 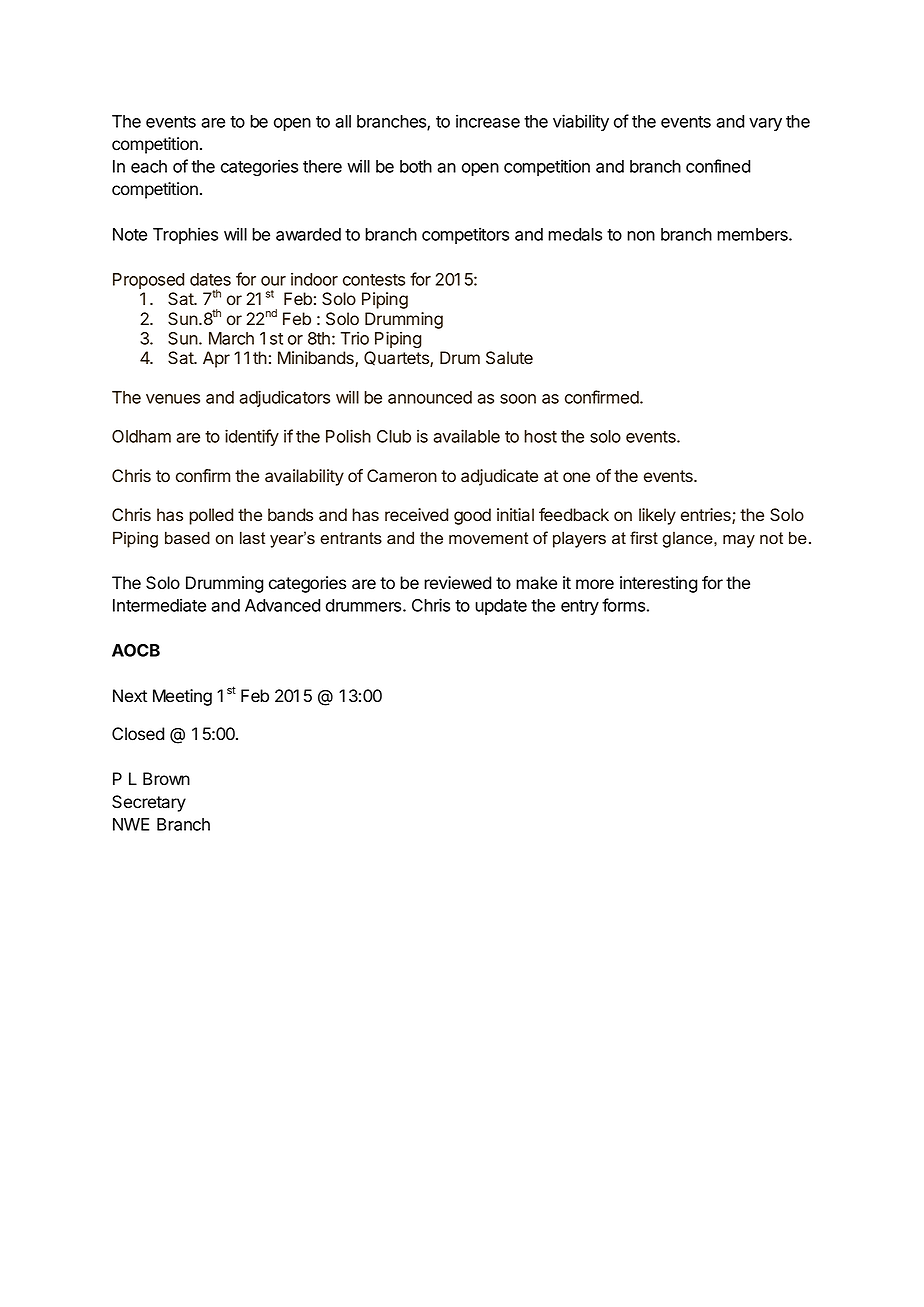 What do you see at coordinates (252, 437) in the document?
I see `identify` at bounding box center [252, 437].
